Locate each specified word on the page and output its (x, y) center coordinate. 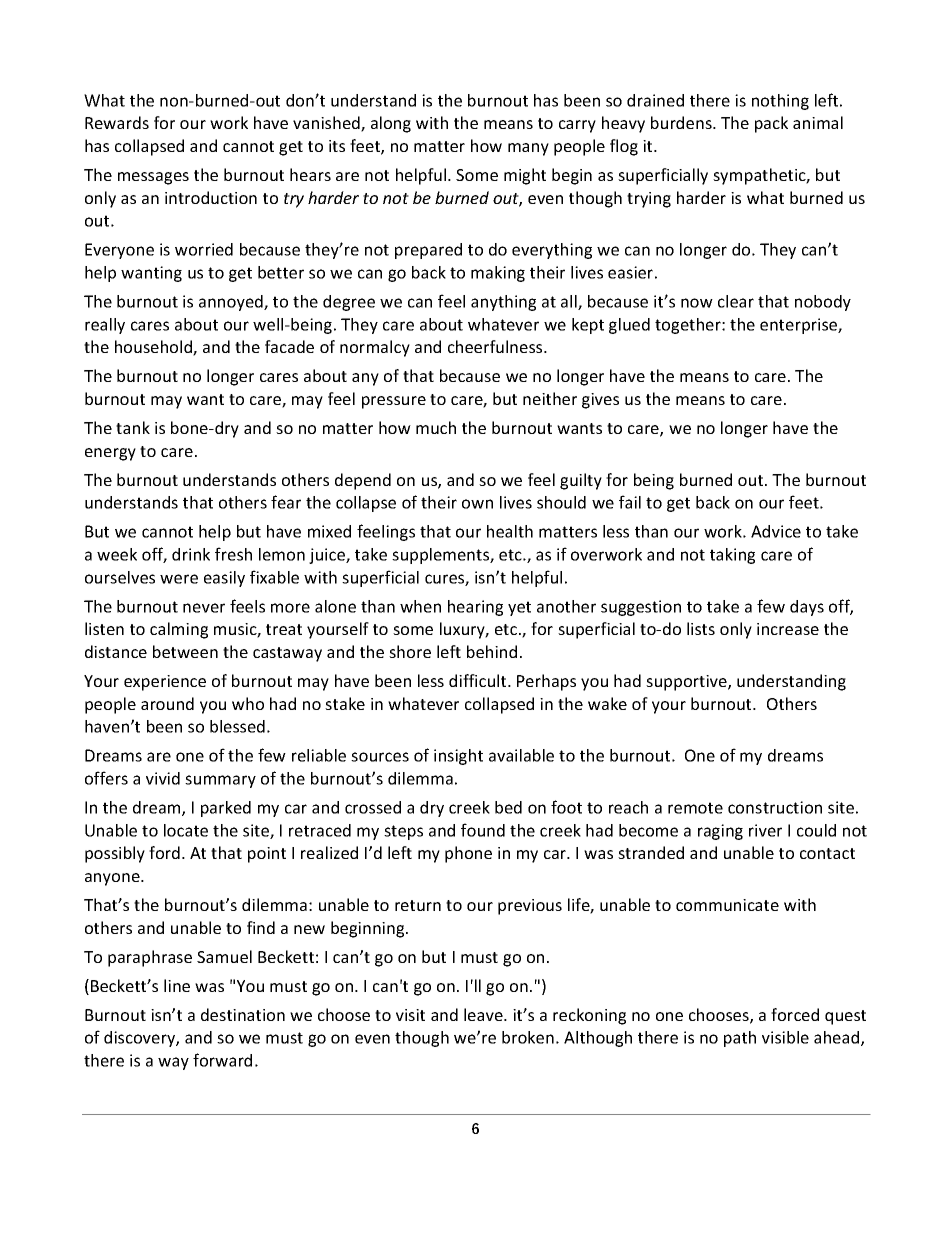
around (167, 703)
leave (484, 1014)
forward (222, 1060)
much (436, 427)
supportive (687, 683)
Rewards (117, 122)
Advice (776, 531)
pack (771, 124)
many (528, 149)
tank (133, 427)
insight (458, 757)
